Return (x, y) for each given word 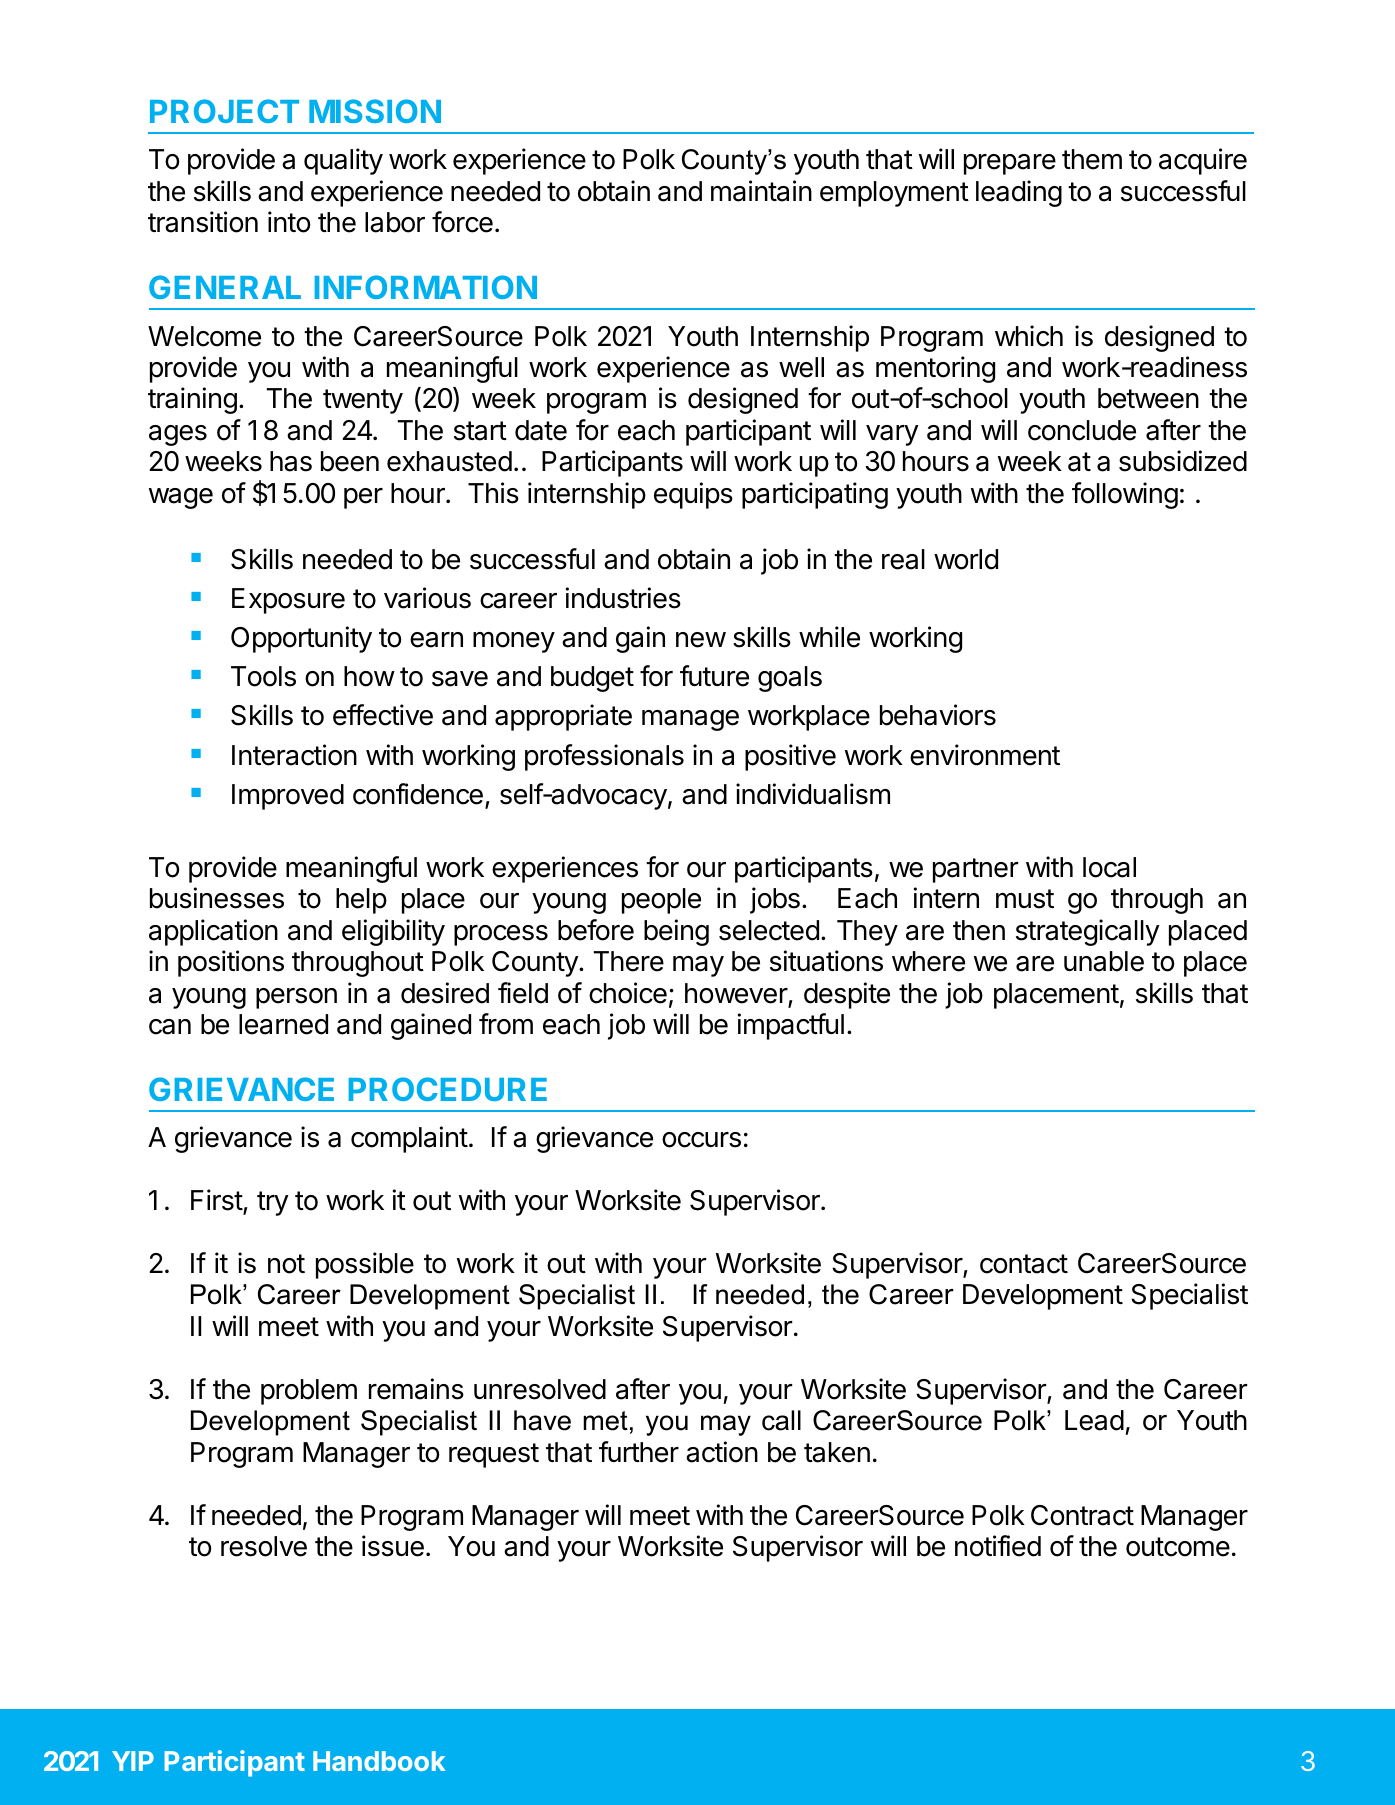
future (714, 676)
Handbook (379, 1761)
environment (985, 755)
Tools (263, 676)
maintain (761, 191)
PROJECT (224, 111)
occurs (701, 1140)
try (273, 1203)
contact (1024, 1264)
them (1092, 159)
